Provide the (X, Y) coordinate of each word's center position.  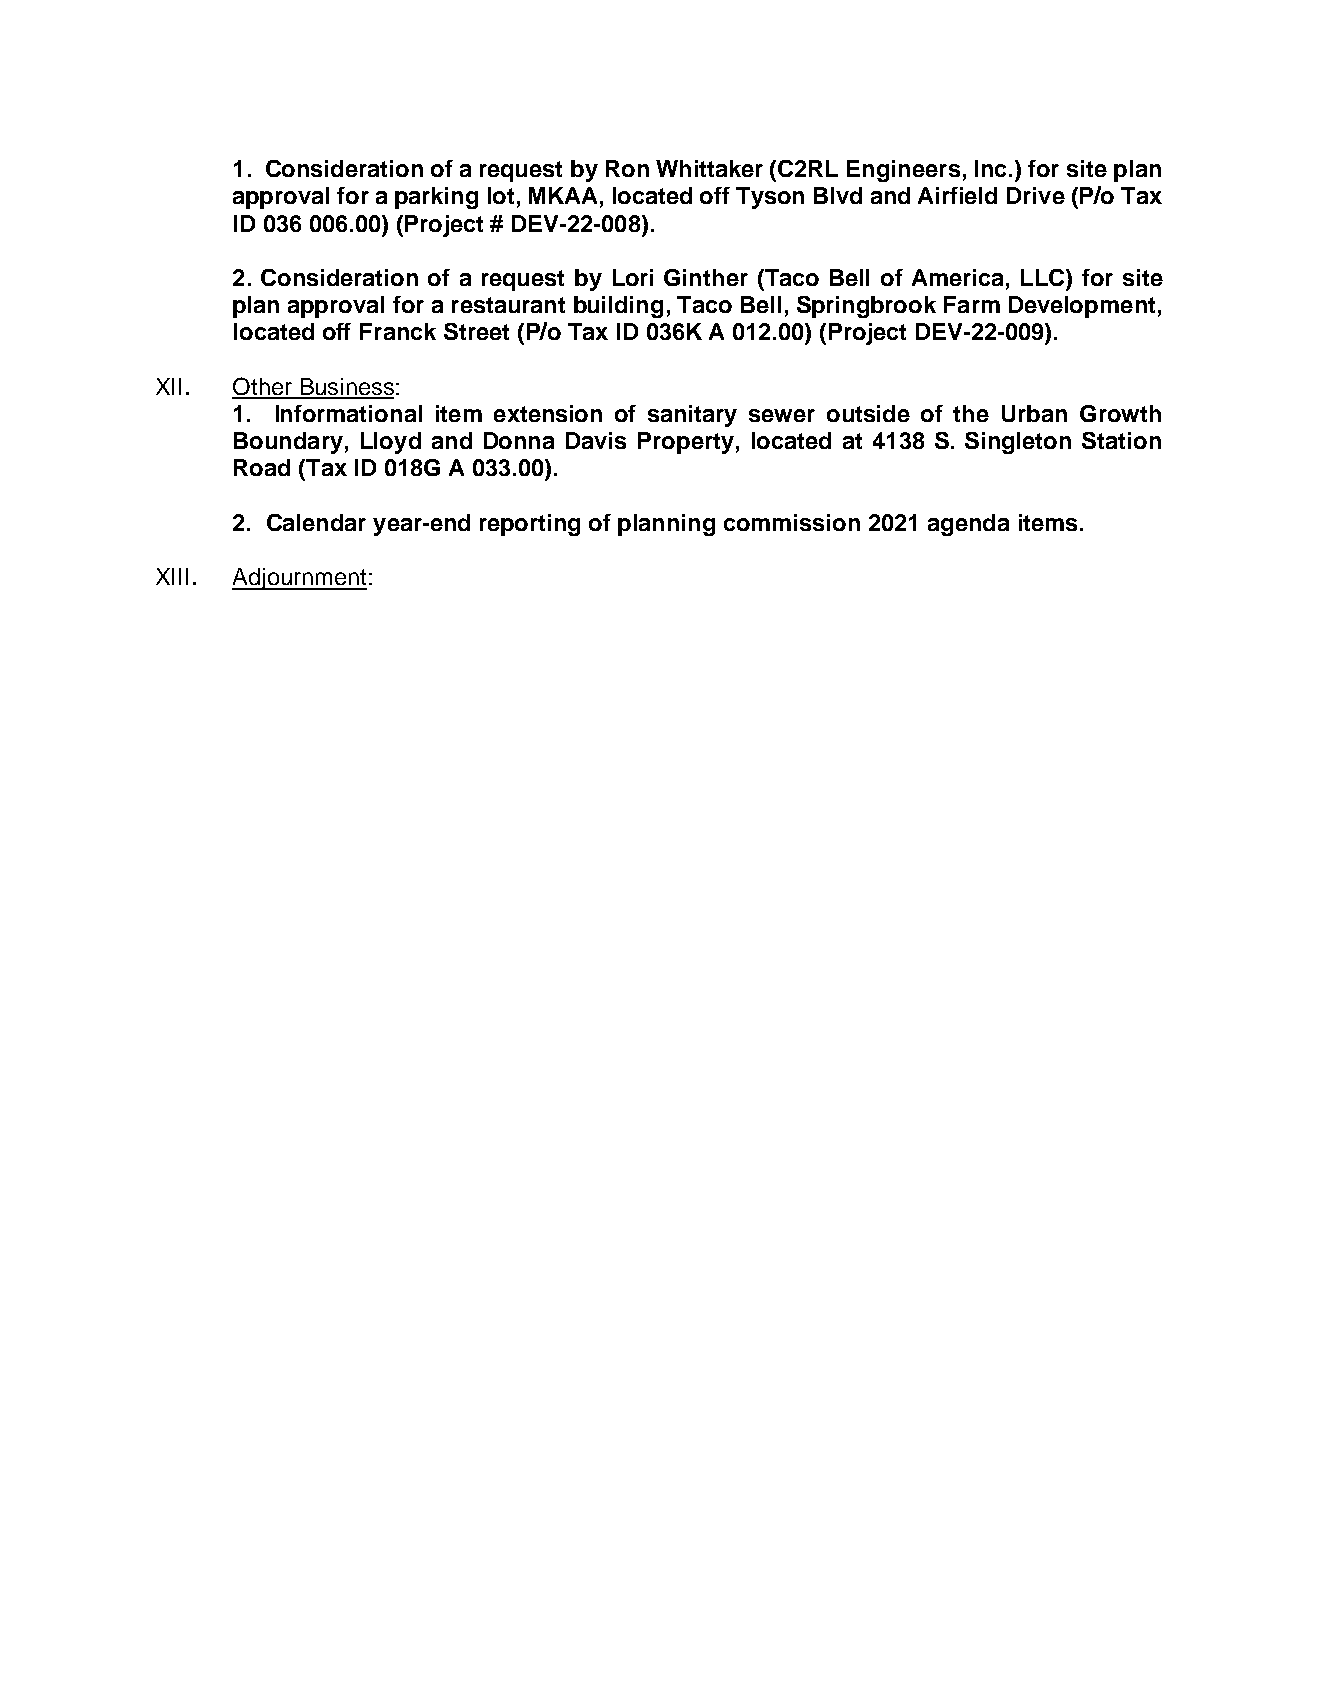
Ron (627, 168)
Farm (972, 304)
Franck (398, 331)
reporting (530, 525)
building (618, 307)
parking (436, 198)
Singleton (1018, 443)
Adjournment (299, 579)
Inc (990, 168)
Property (686, 443)
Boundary (288, 443)
